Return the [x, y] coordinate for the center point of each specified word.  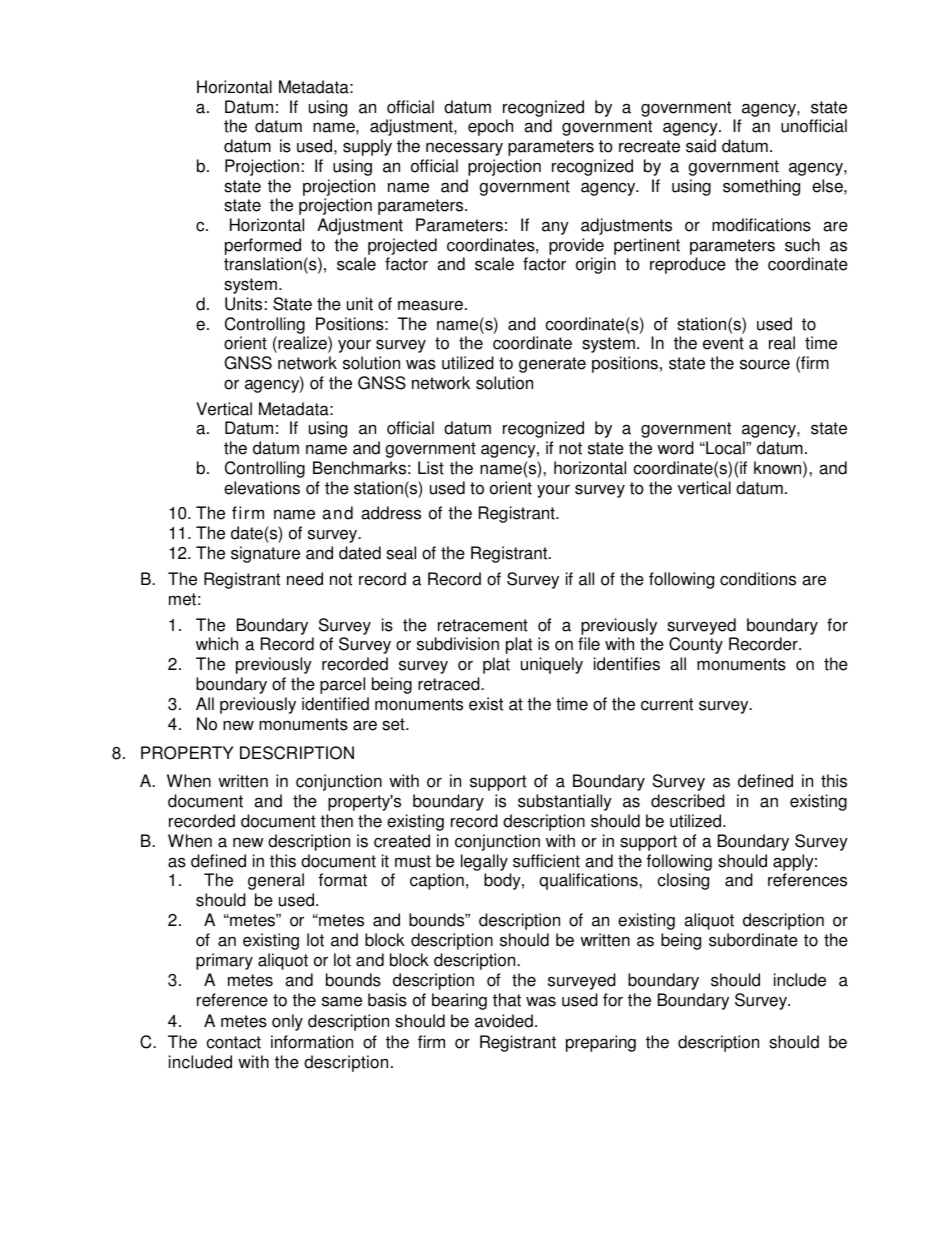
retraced [450, 684]
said [701, 146]
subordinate [753, 940]
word [675, 448]
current [667, 704]
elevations [262, 488]
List [431, 468]
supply [367, 147]
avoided [504, 1021]
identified [335, 704]
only [287, 1022]
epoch [490, 127]
